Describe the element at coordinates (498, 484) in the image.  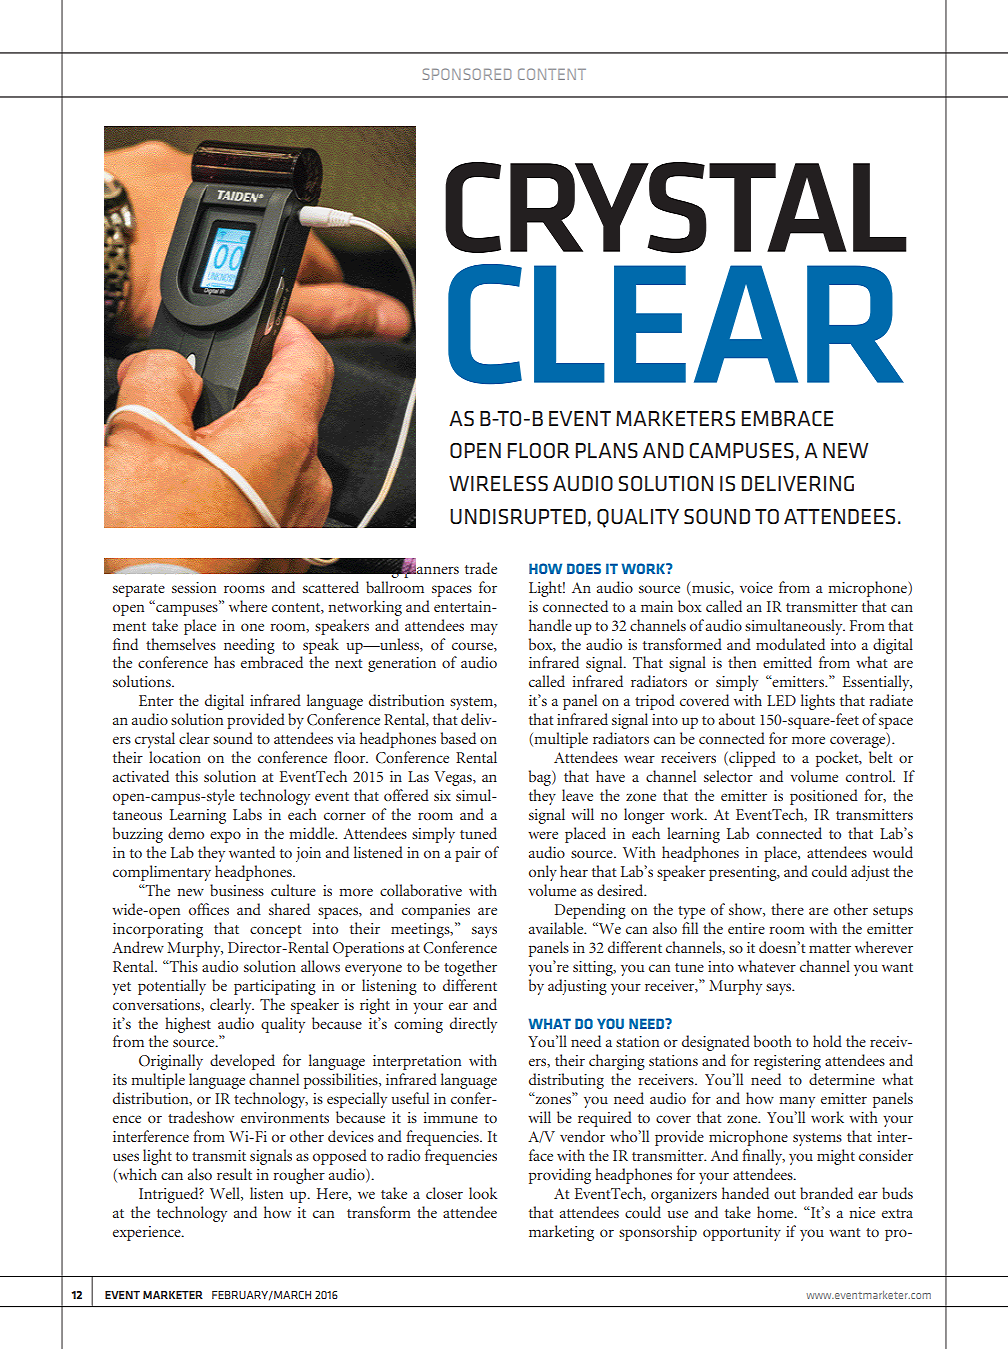
I see `WIRELESS` at that location.
